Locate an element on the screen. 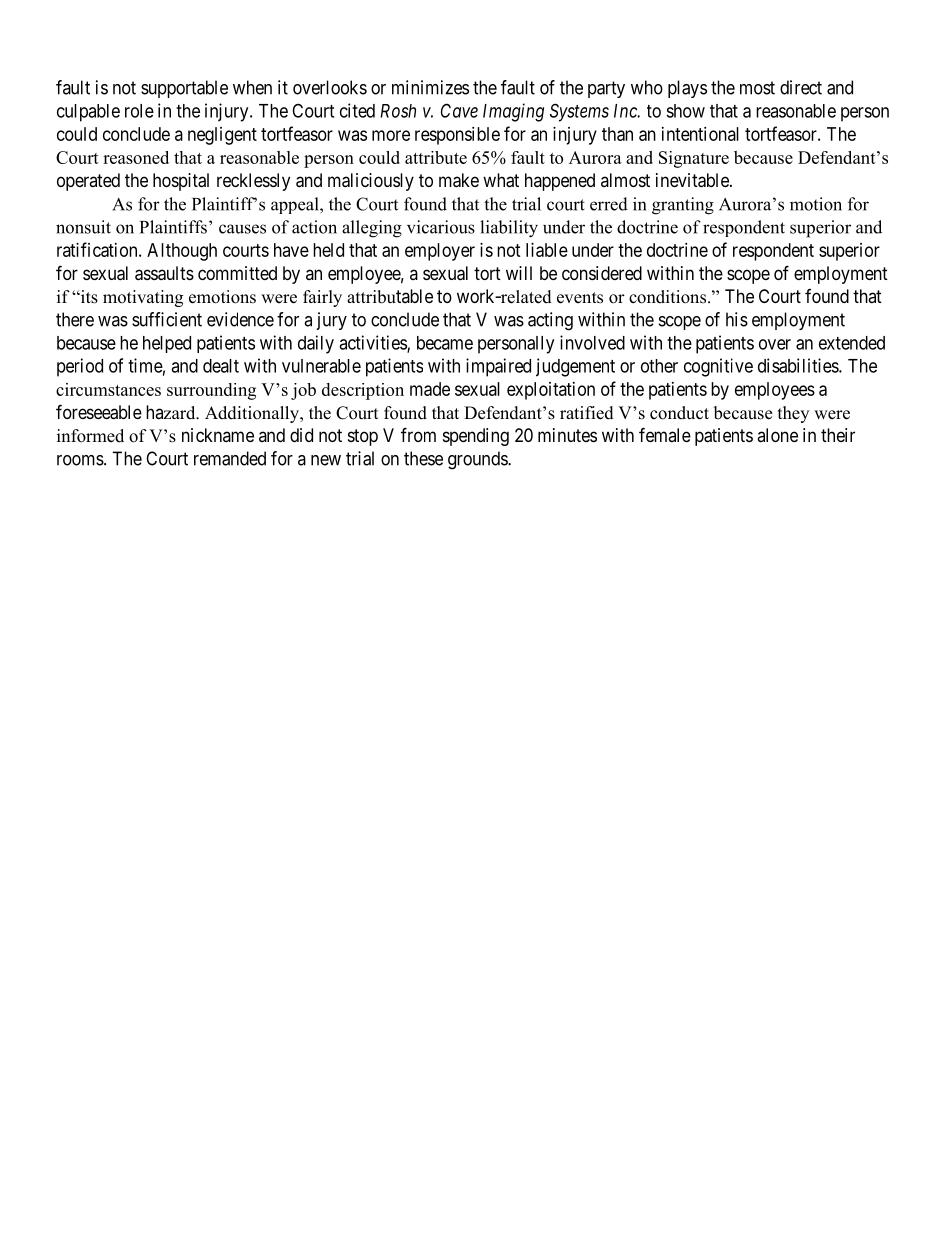 The height and width of the screenshot is (1233, 952). remanded is located at coordinates (230, 458).
